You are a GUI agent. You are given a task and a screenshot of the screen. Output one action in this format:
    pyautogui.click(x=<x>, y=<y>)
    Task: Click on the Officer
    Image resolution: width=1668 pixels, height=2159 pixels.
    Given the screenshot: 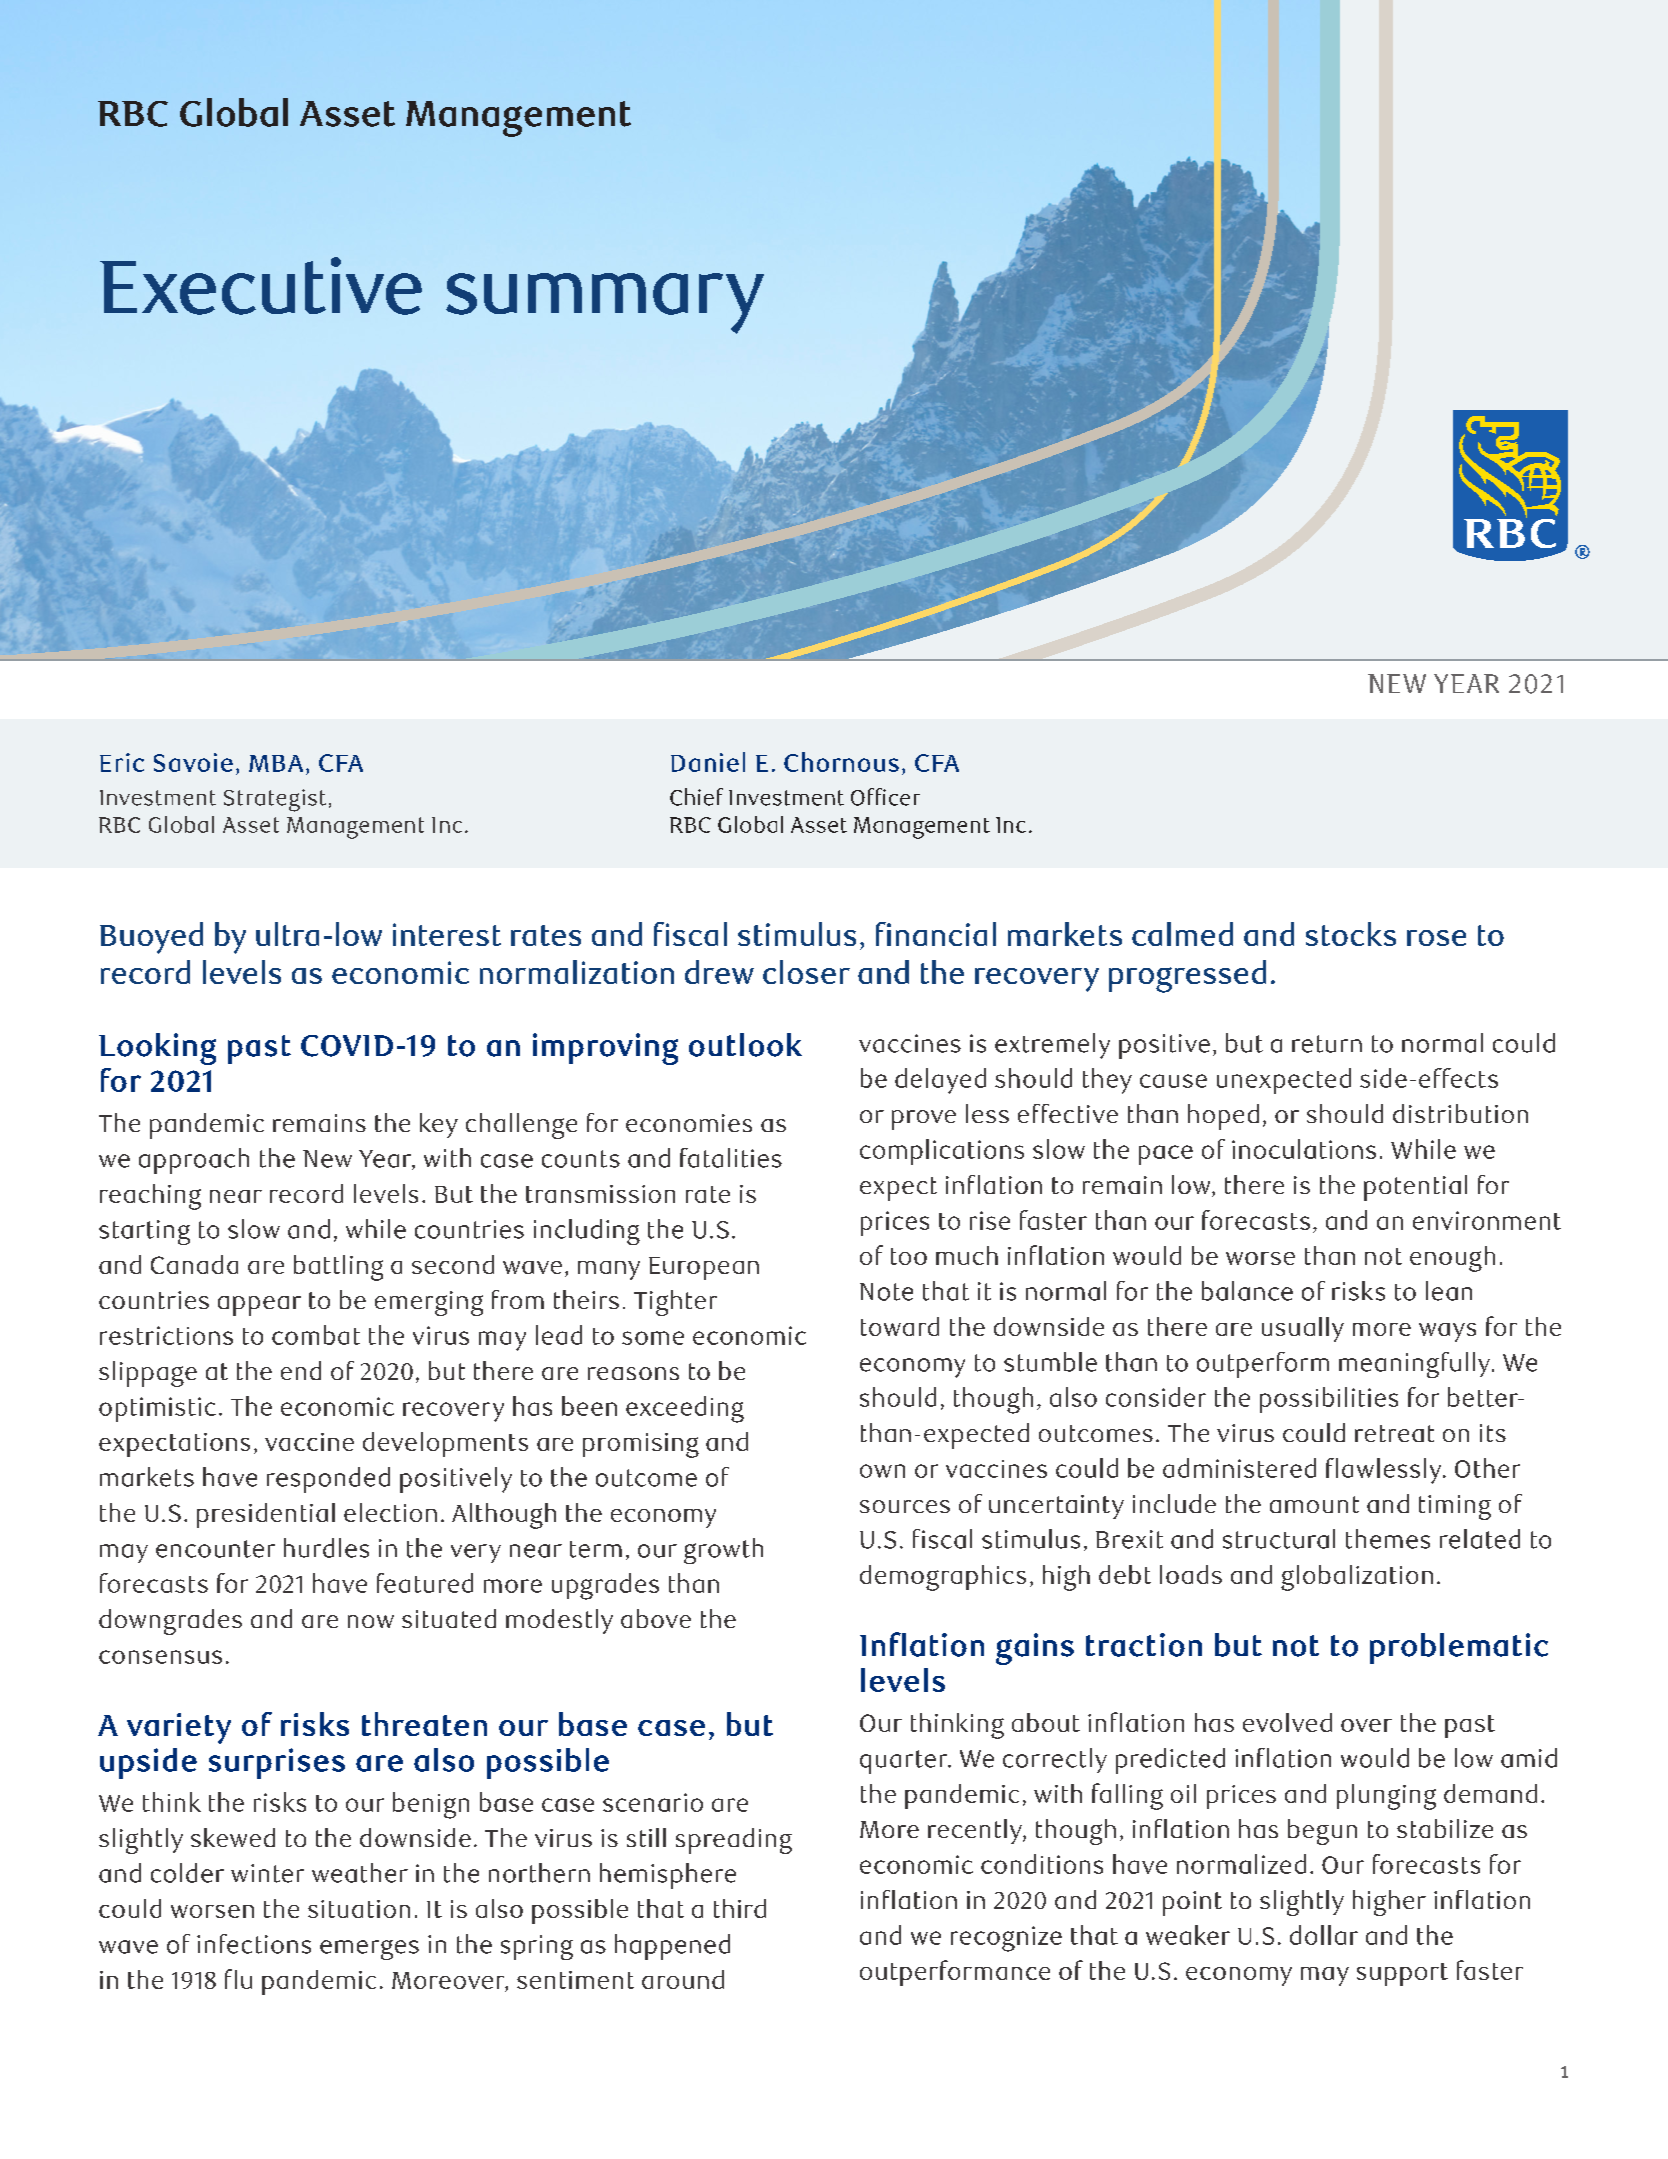 What is the action you would take?
    pyautogui.click(x=885, y=797)
